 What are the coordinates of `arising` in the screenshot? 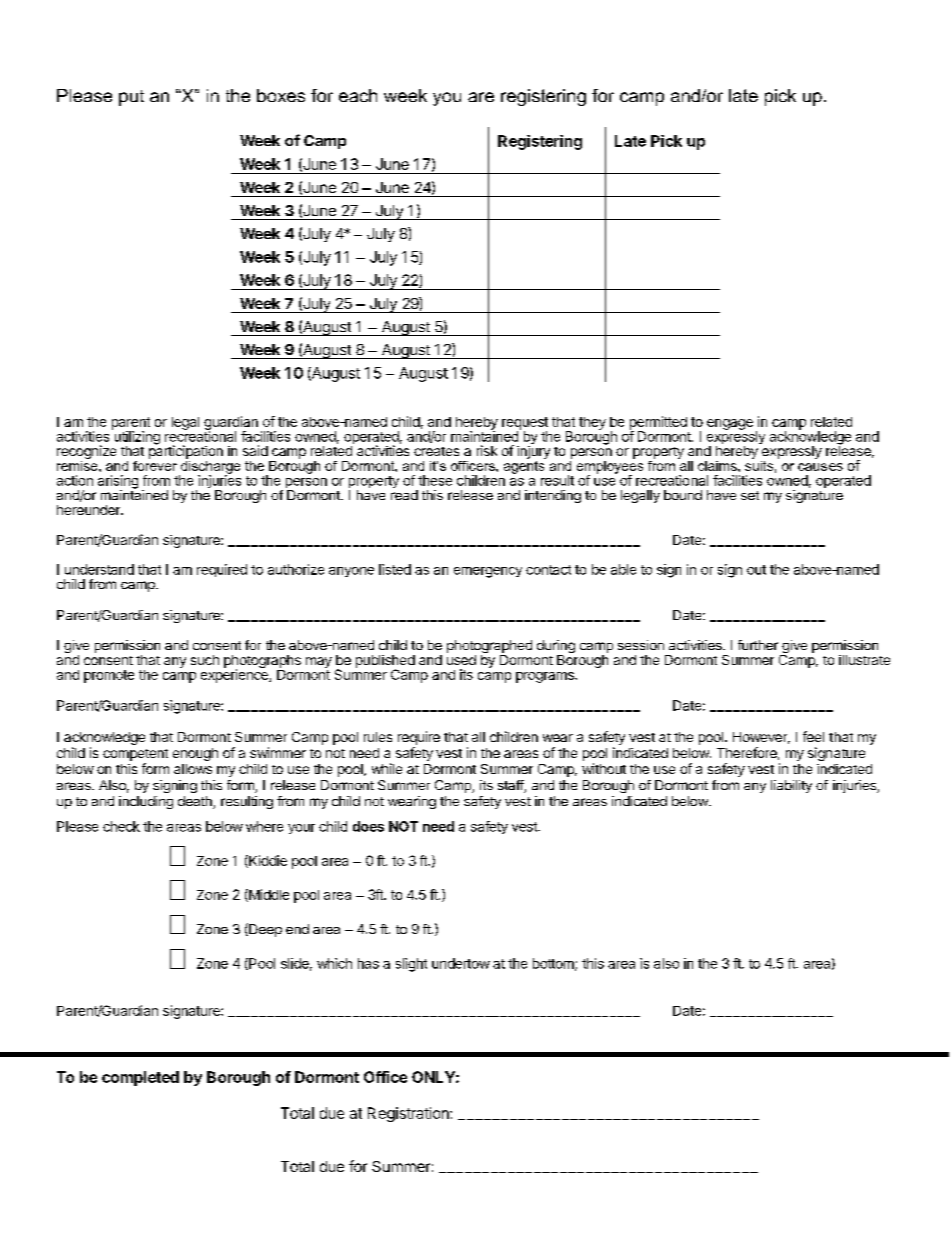 It's located at (118, 483).
